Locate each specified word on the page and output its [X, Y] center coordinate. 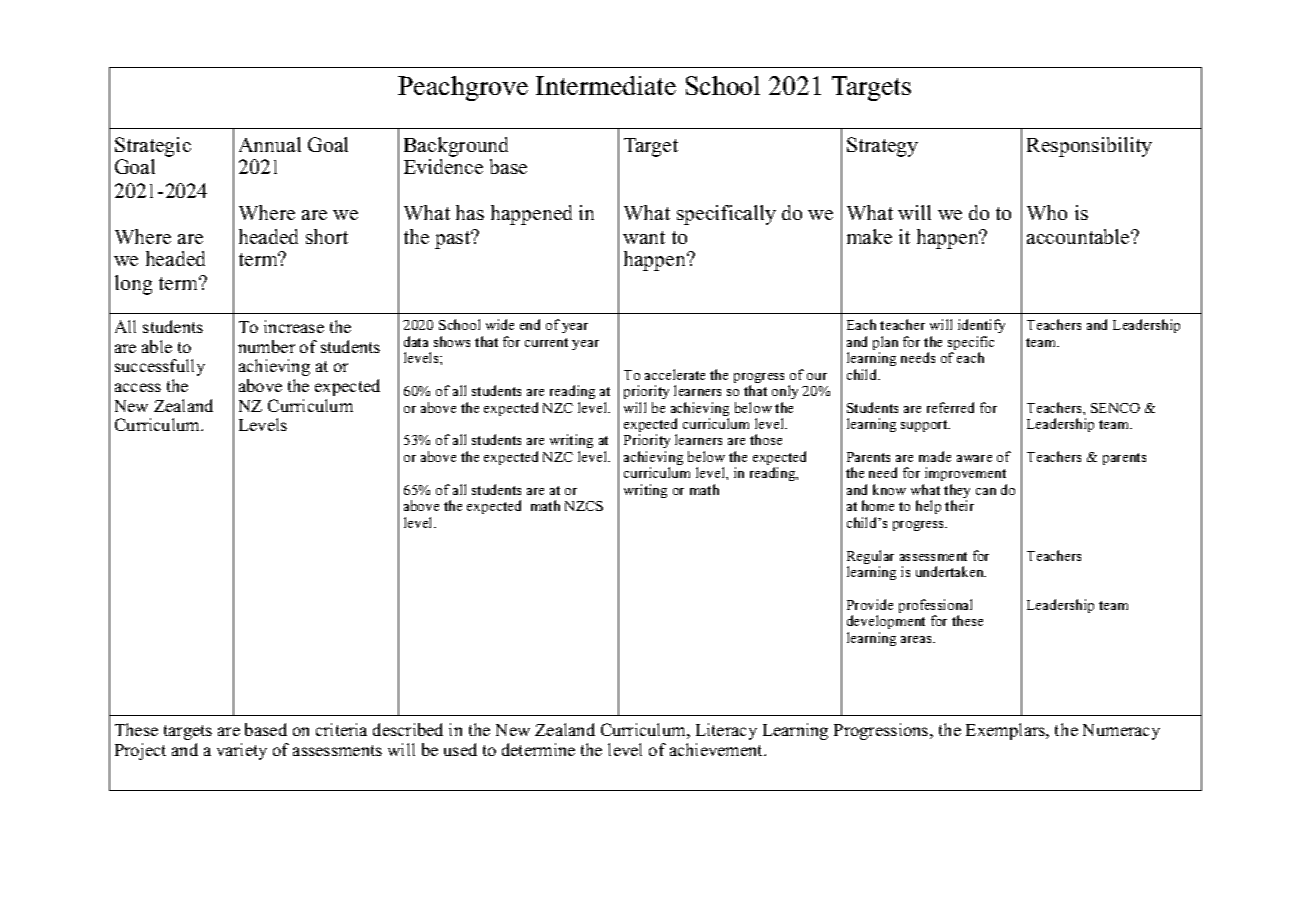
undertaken [951, 571]
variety [242, 751]
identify [981, 328]
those [766, 439]
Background [456, 147]
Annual [270, 144]
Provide [870, 604]
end [530, 324]
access [138, 387]
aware [974, 458]
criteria [341, 729]
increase [294, 326]
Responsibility [1089, 147]
